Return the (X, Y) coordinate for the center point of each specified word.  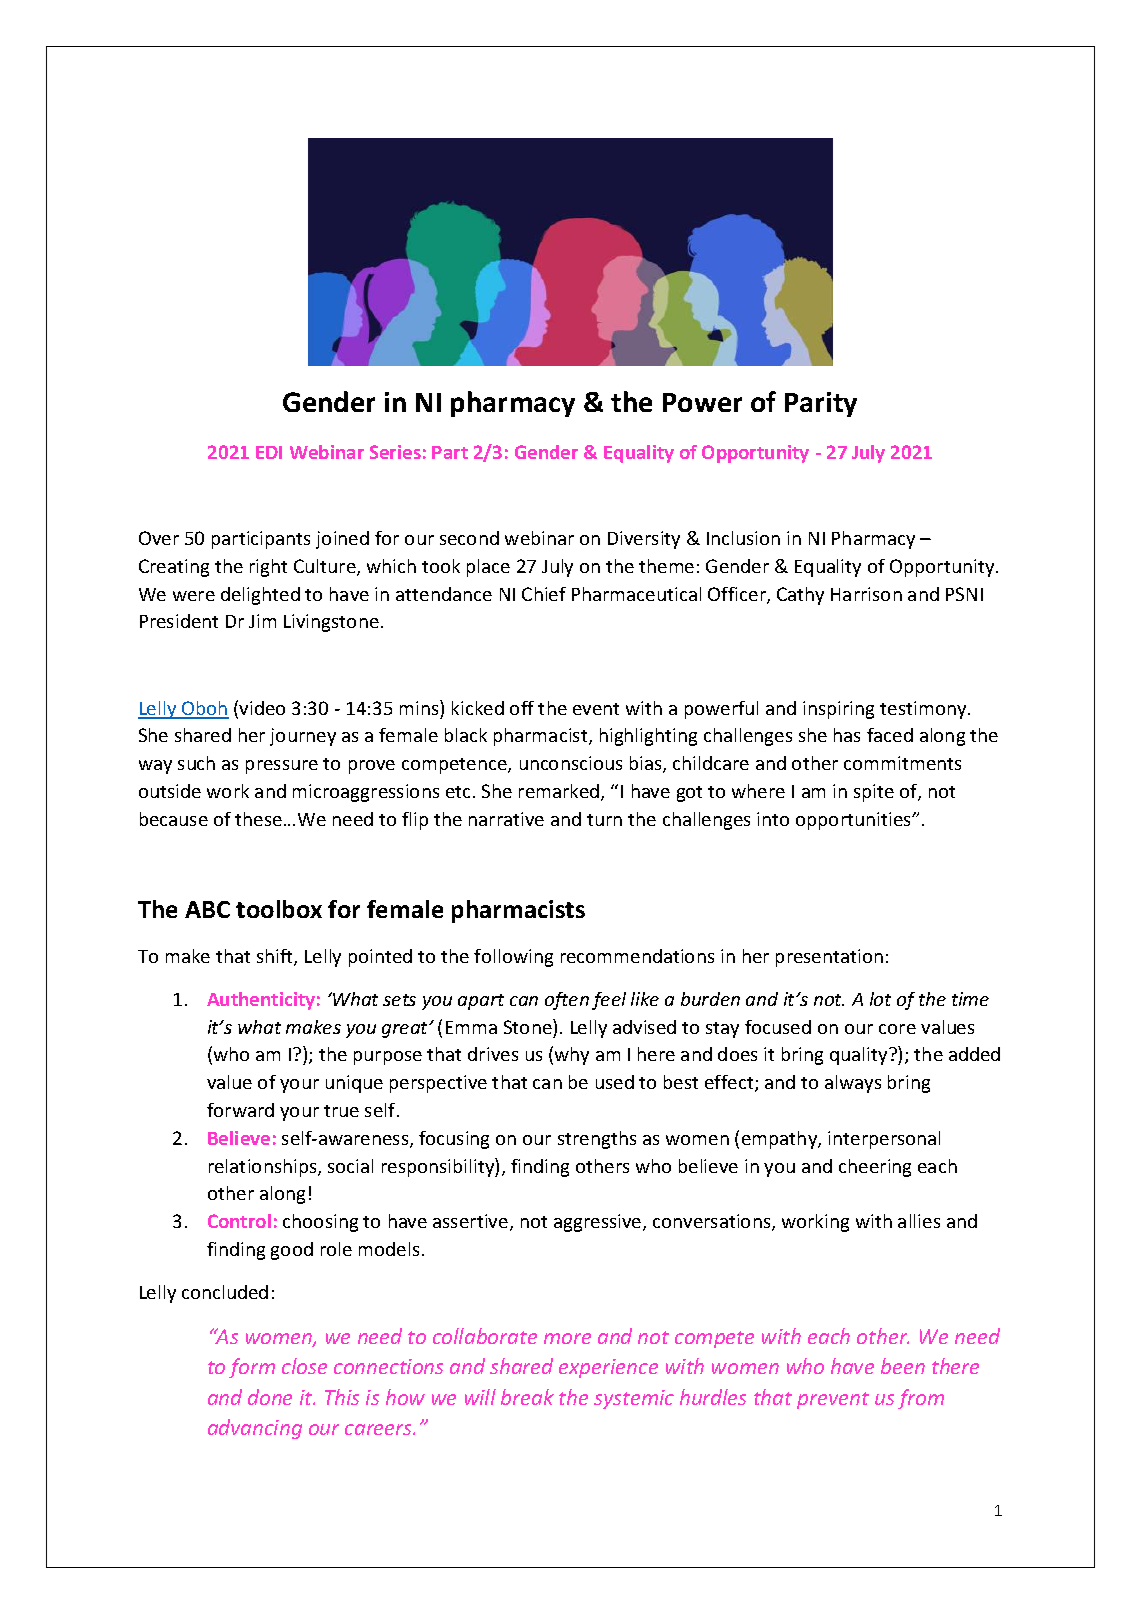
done (270, 1397)
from (921, 1399)
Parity (821, 404)
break (527, 1397)
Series (395, 452)
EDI (269, 452)
